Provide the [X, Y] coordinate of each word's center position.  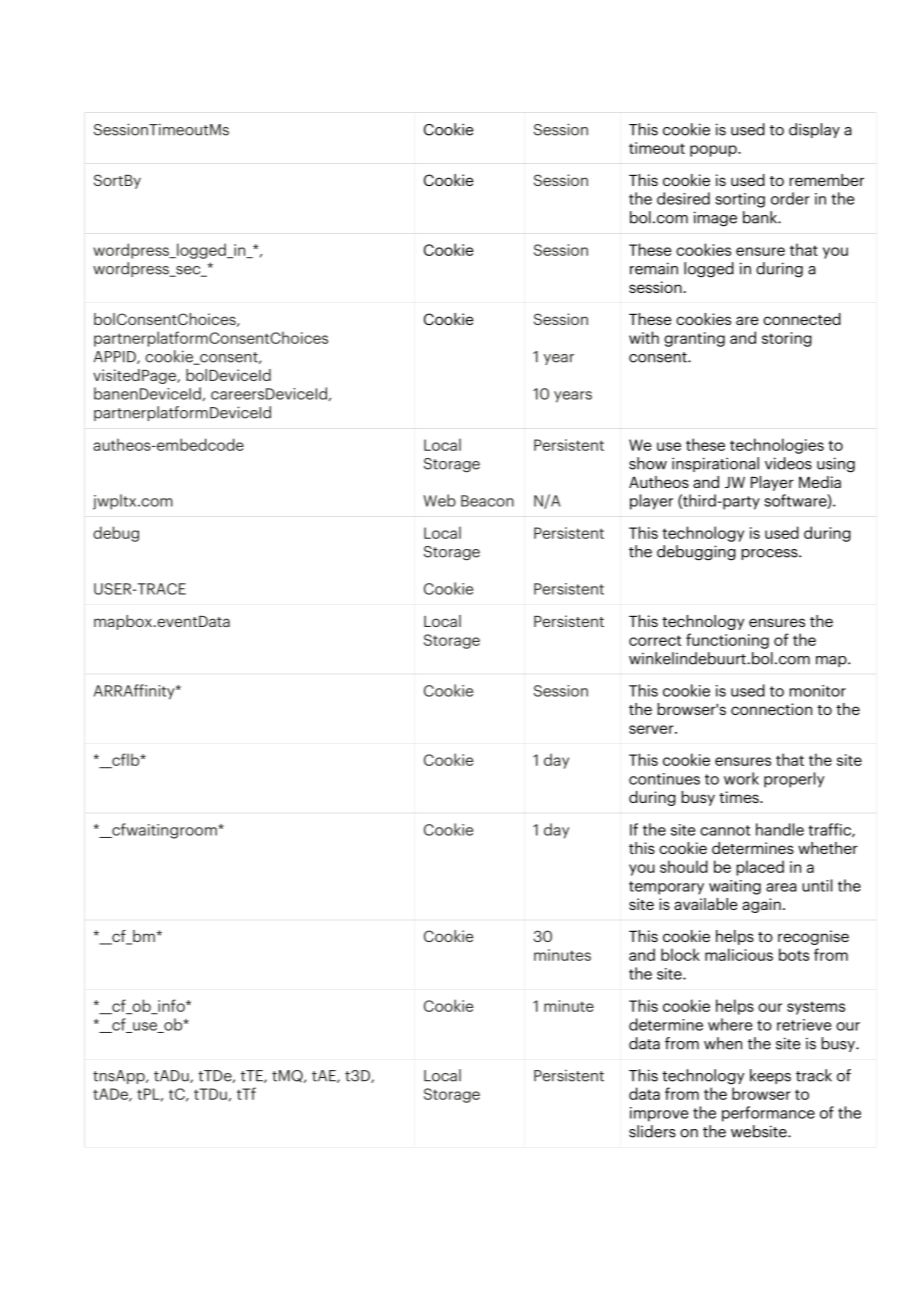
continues [664, 779]
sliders [652, 1131]
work [741, 778]
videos [788, 463]
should [684, 866]
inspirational [715, 464]
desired [683, 198]
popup [714, 151]
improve [659, 1114]
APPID [116, 357]
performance [768, 1114]
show [648, 463]
